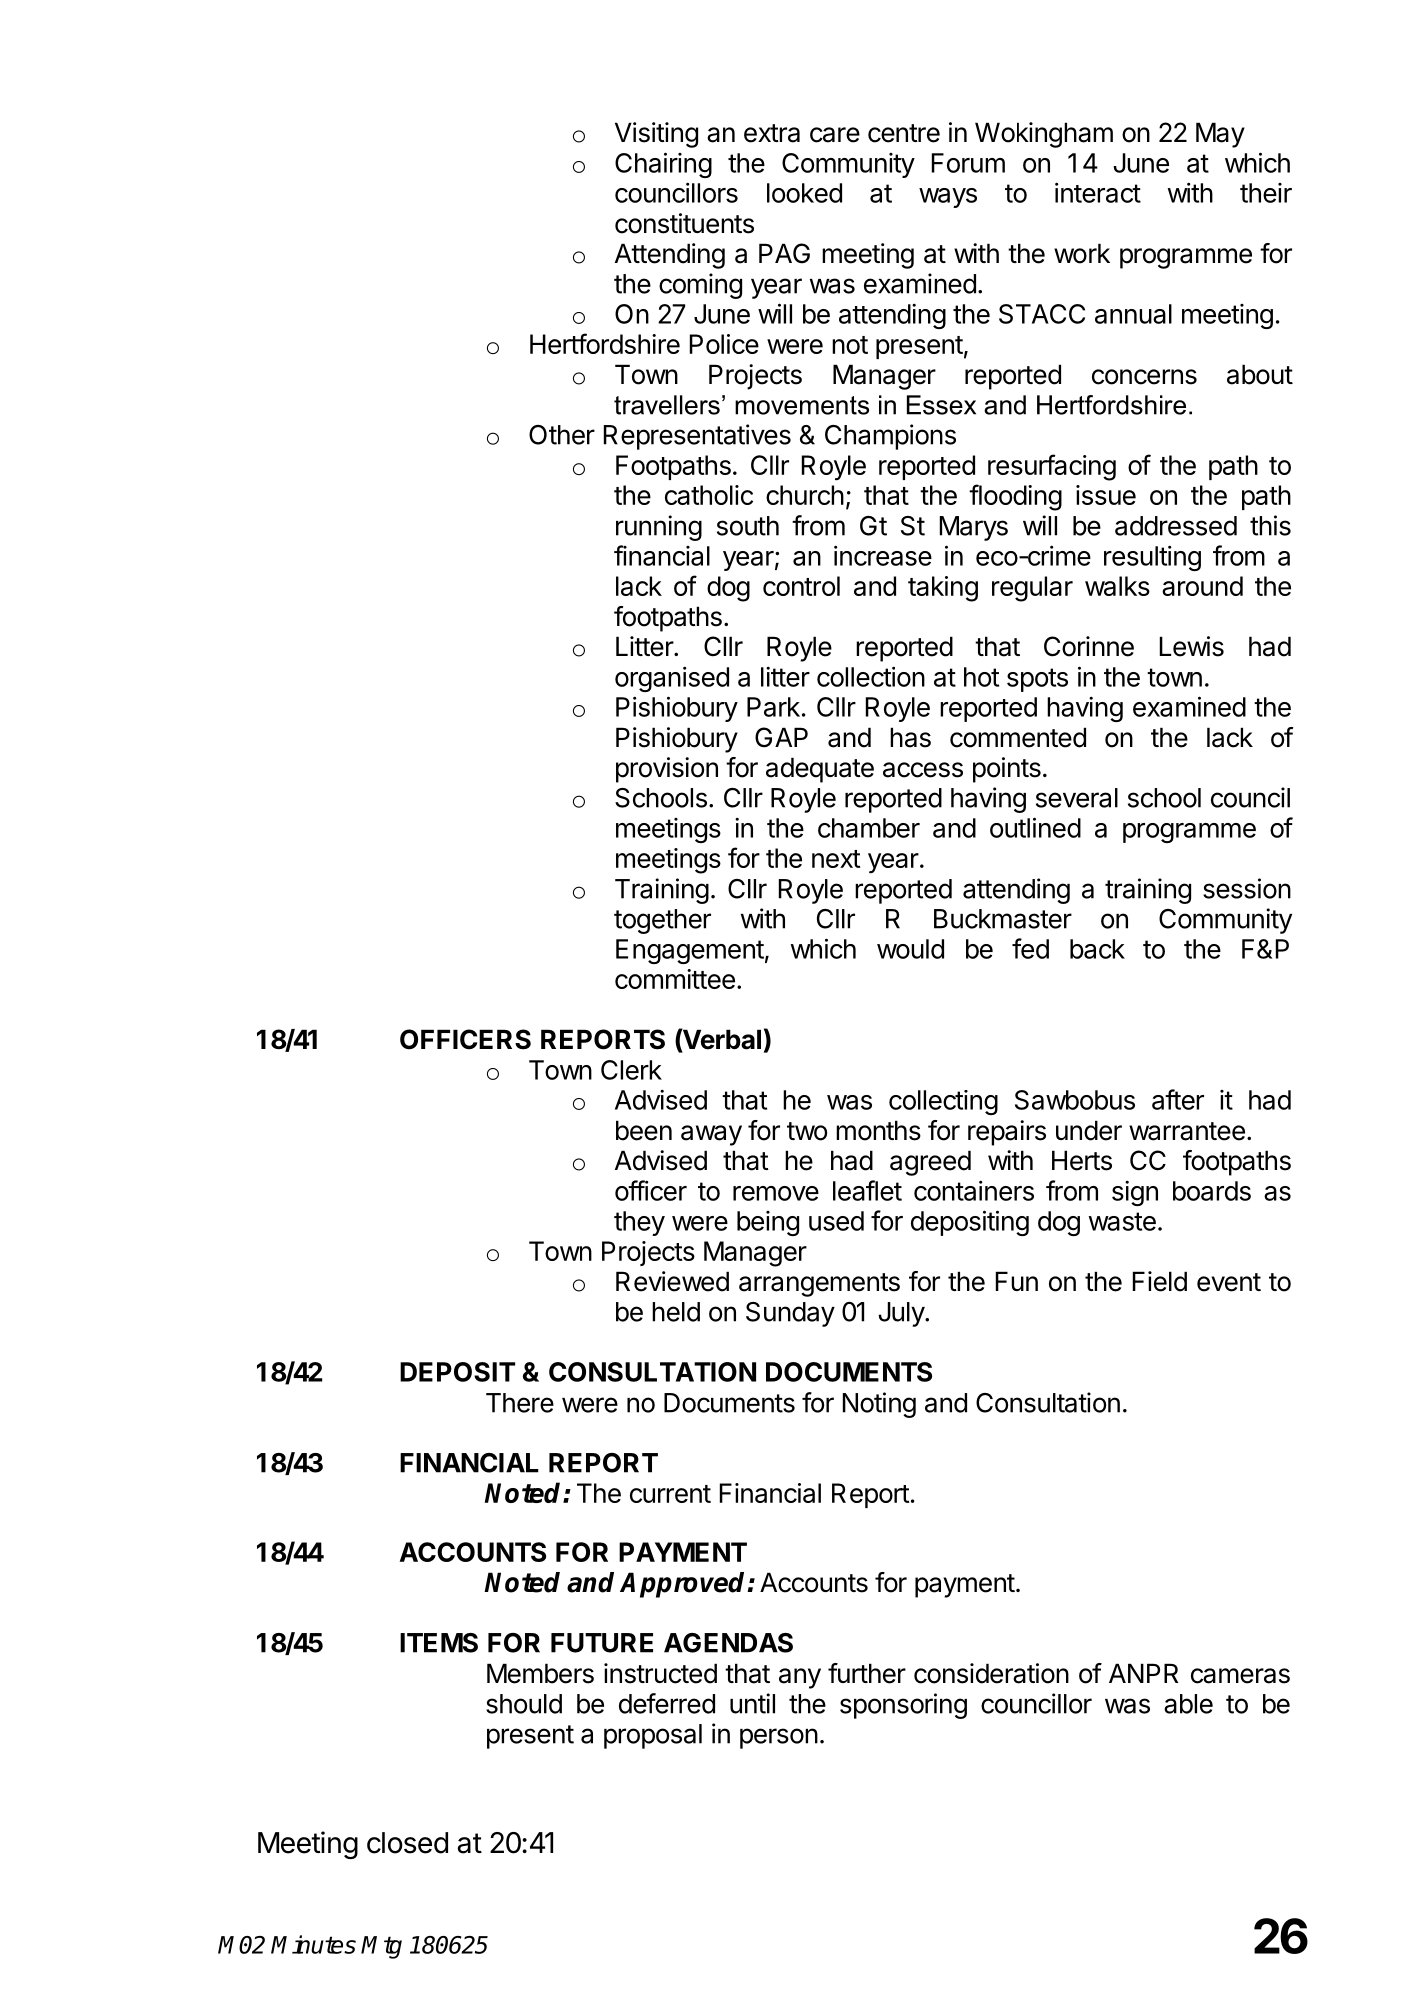 Image resolution: width=1423 pixels, height=2012 pixels. I want to click on Visiting, so click(656, 135).
